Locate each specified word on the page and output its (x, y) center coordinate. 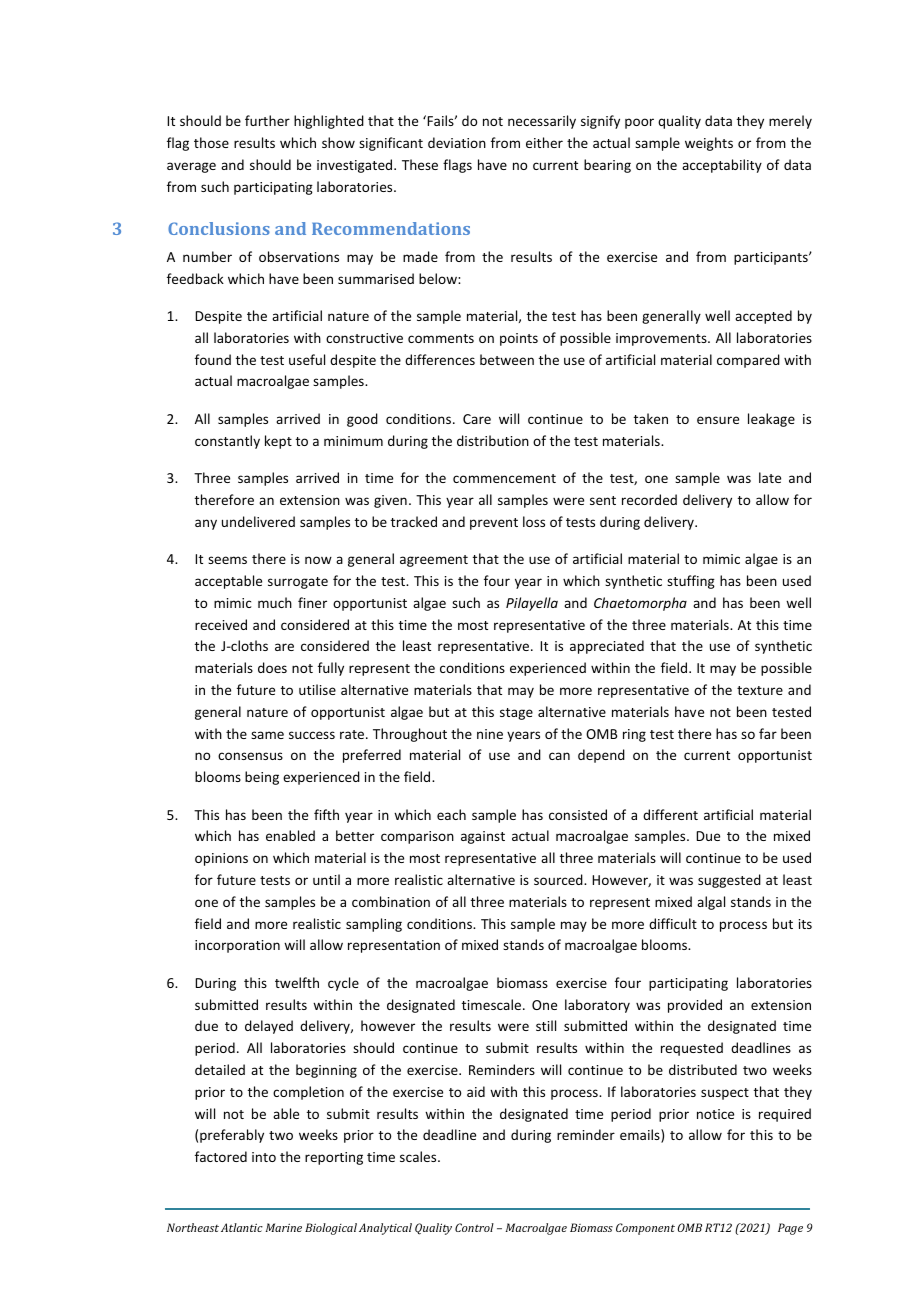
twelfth (297, 982)
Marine (284, 1227)
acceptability (722, 166)
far (768, 733)
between (507, 359)
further (267, 120)
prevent (494, 524)
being (262, 778)
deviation (457, 142)
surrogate (298, 583)
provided (695, 1006)
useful (307, 359)
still (546, 1025)
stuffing (691, 582)
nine (490, 734)
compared (748, 361)
